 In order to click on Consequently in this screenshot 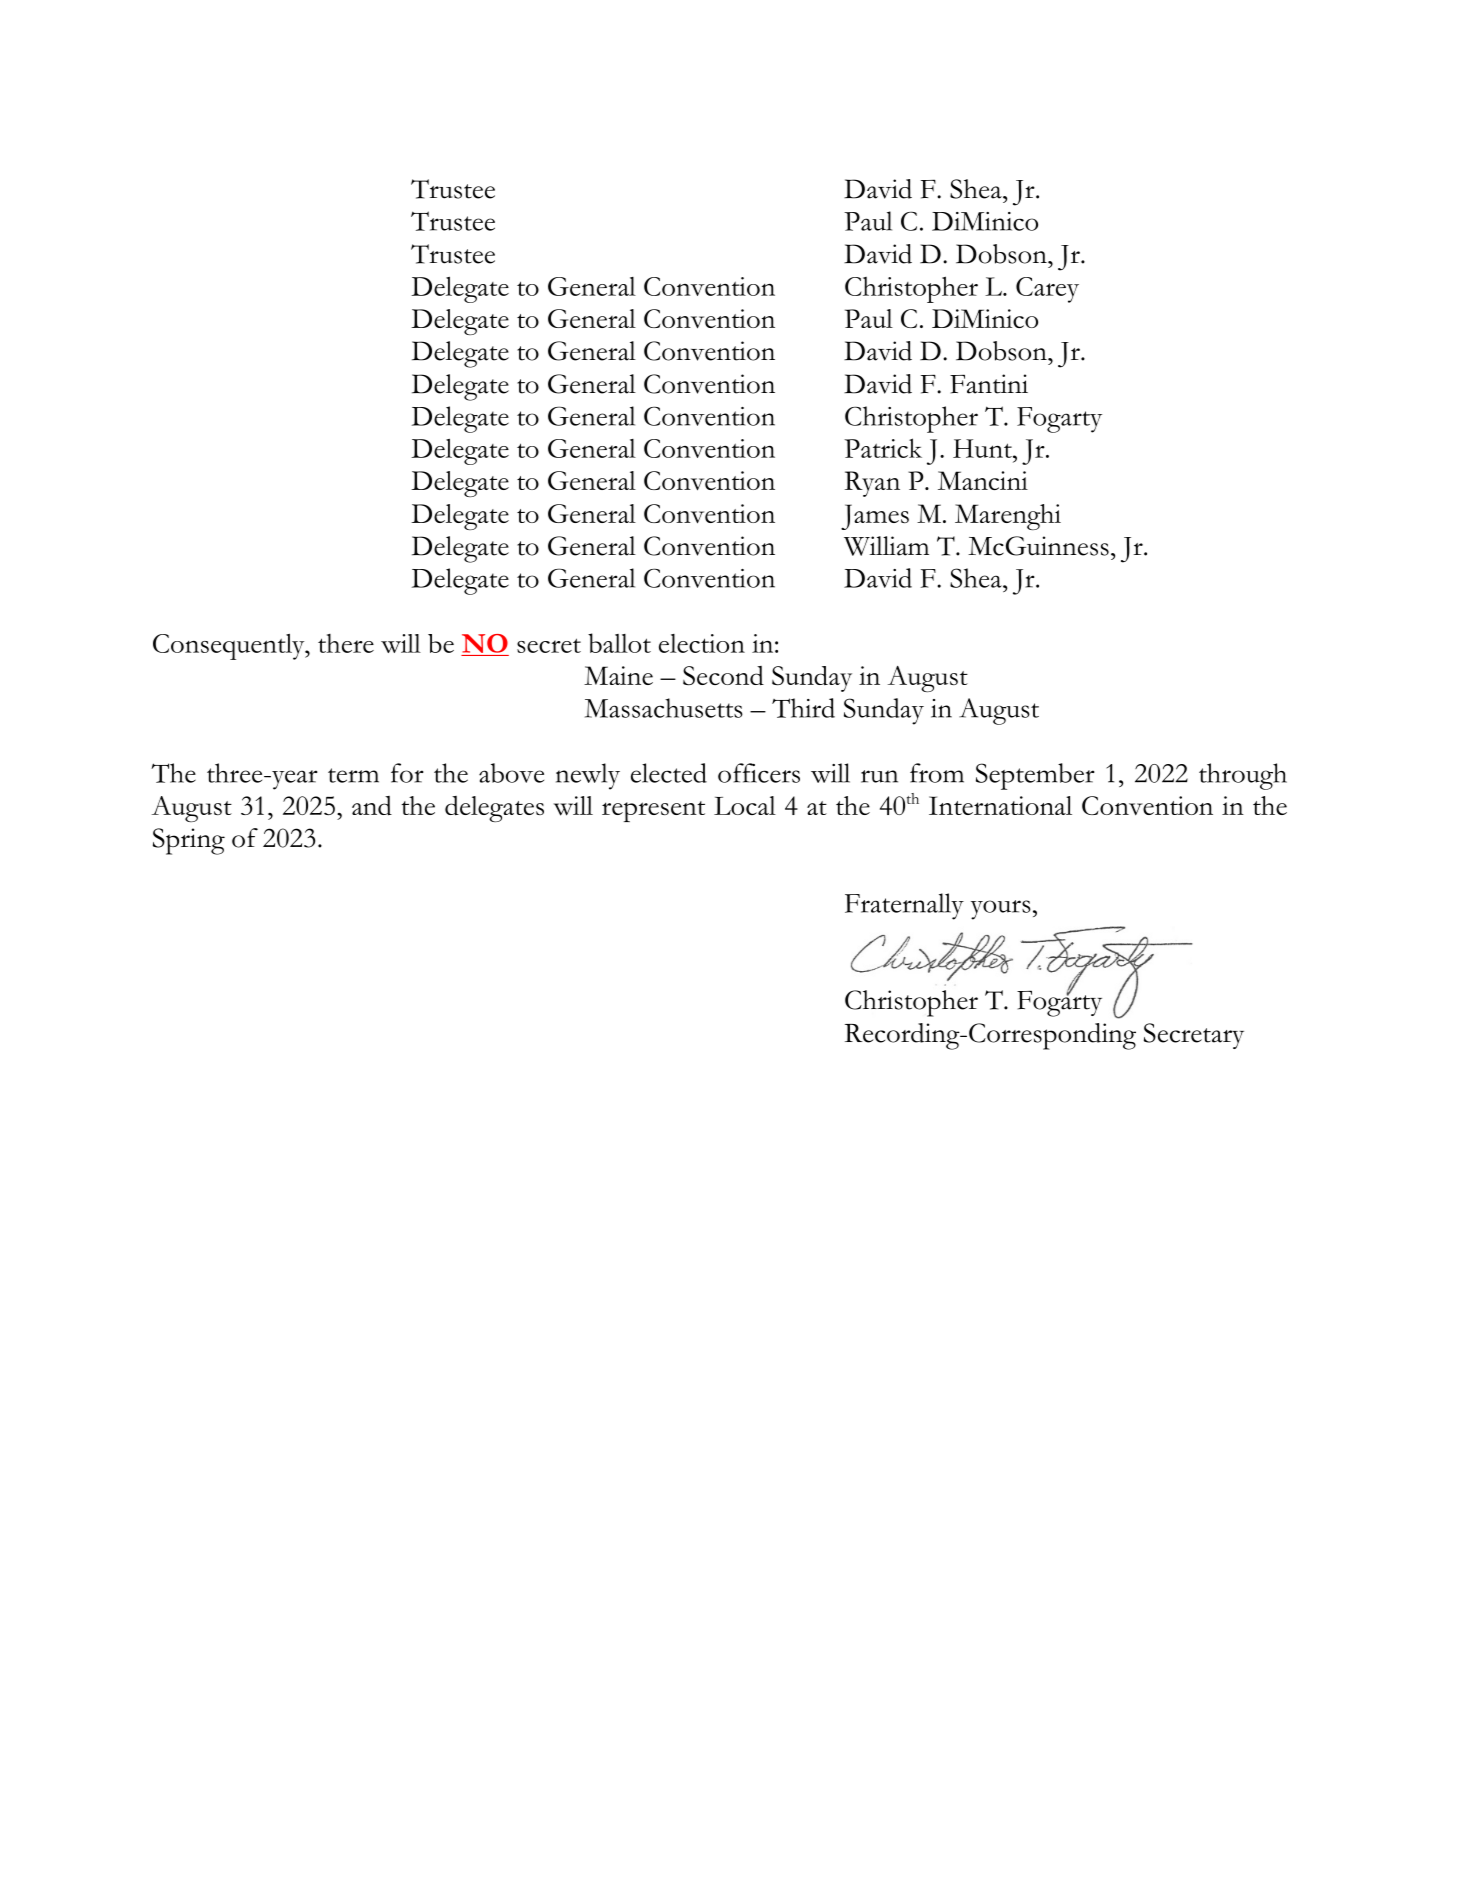, I will do `click(230, 647)`.
